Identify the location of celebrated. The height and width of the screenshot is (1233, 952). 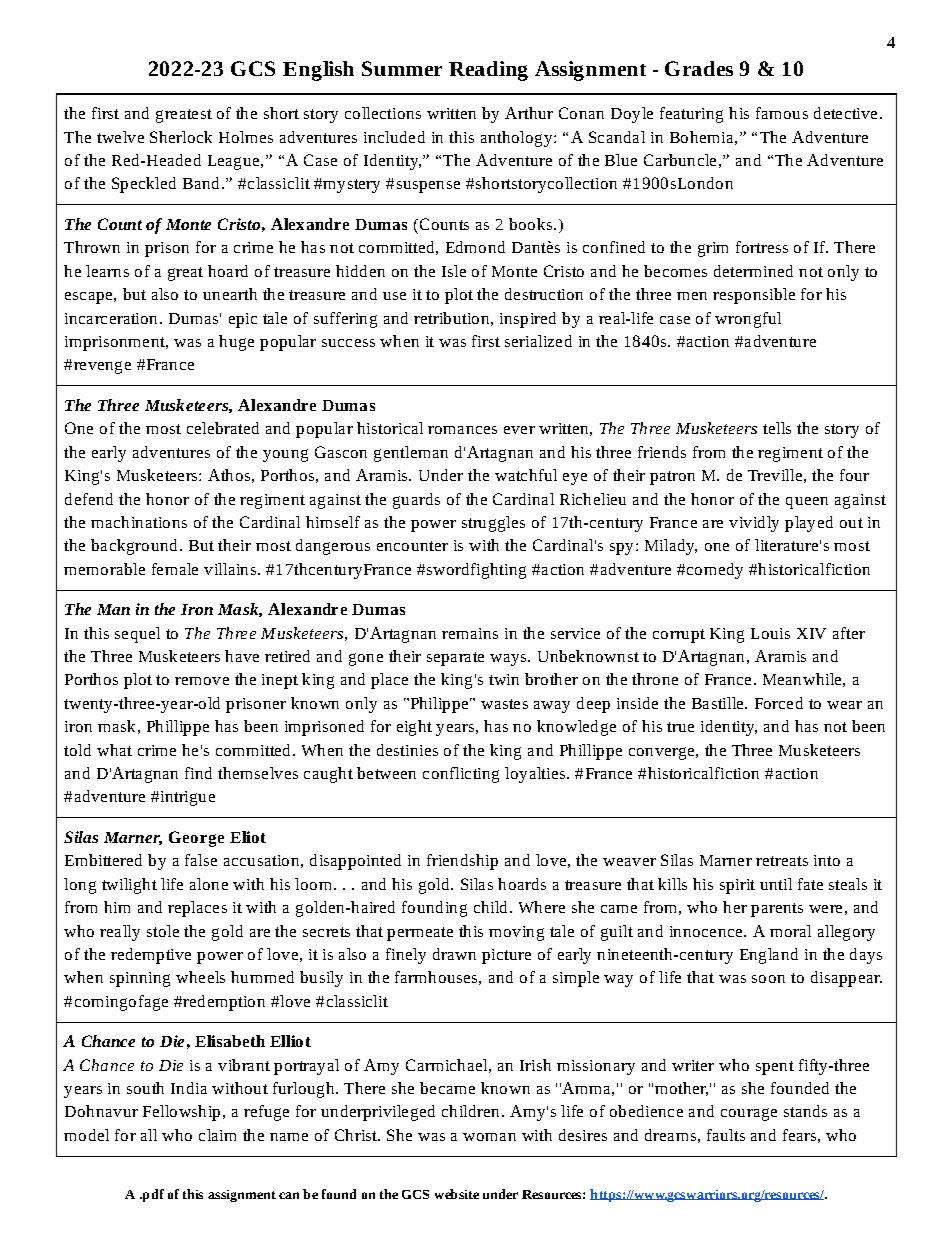
(223, 428).
